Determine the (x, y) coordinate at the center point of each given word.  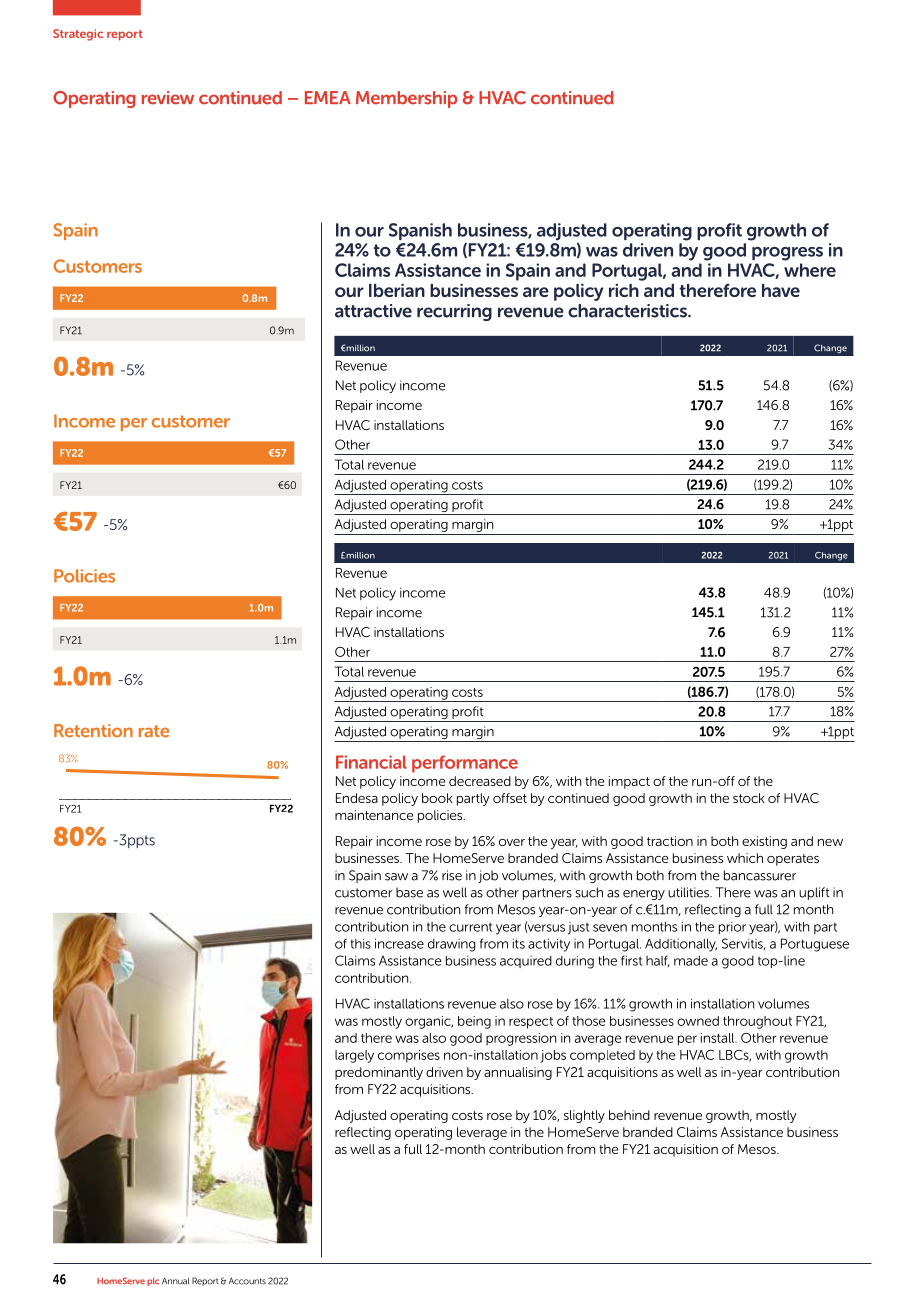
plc (153, 1282)
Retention (93, 731)
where (810, 270)
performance (465, 764)
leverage (482, 1133)
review (168, 98)
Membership (406, 99)
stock (749, 798)
